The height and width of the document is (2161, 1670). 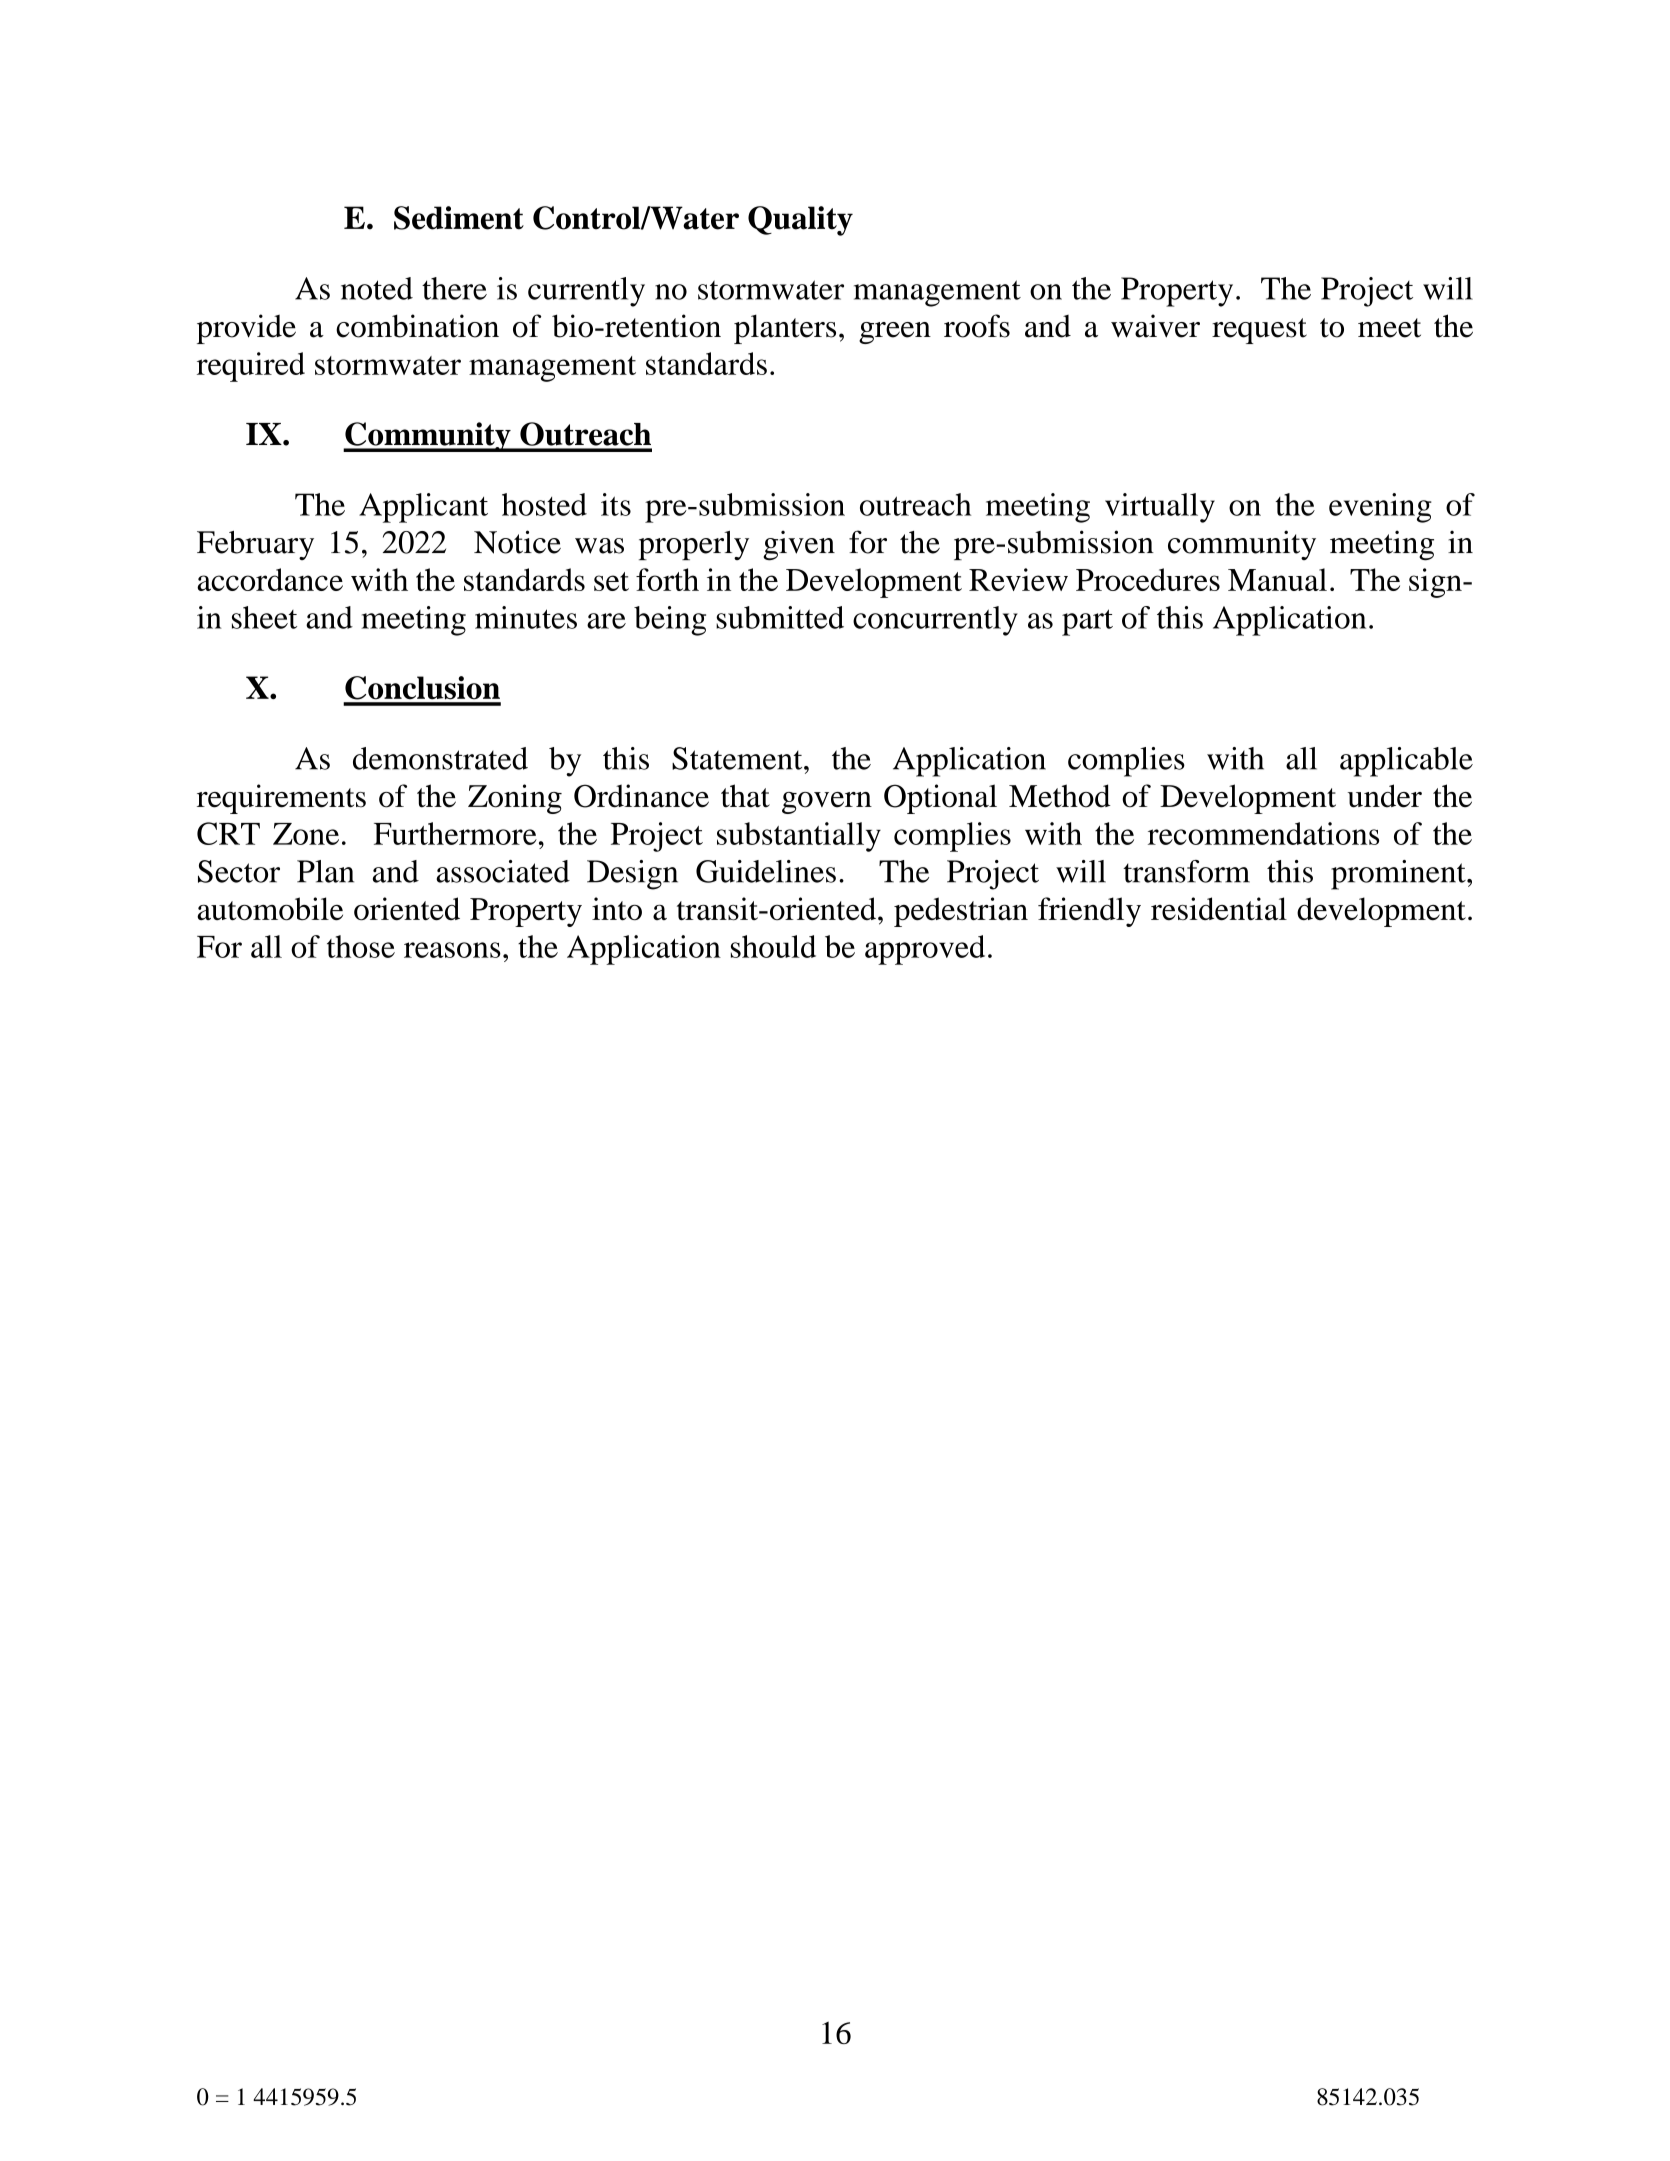 I want to click on should, so click(x=773, y=946).
